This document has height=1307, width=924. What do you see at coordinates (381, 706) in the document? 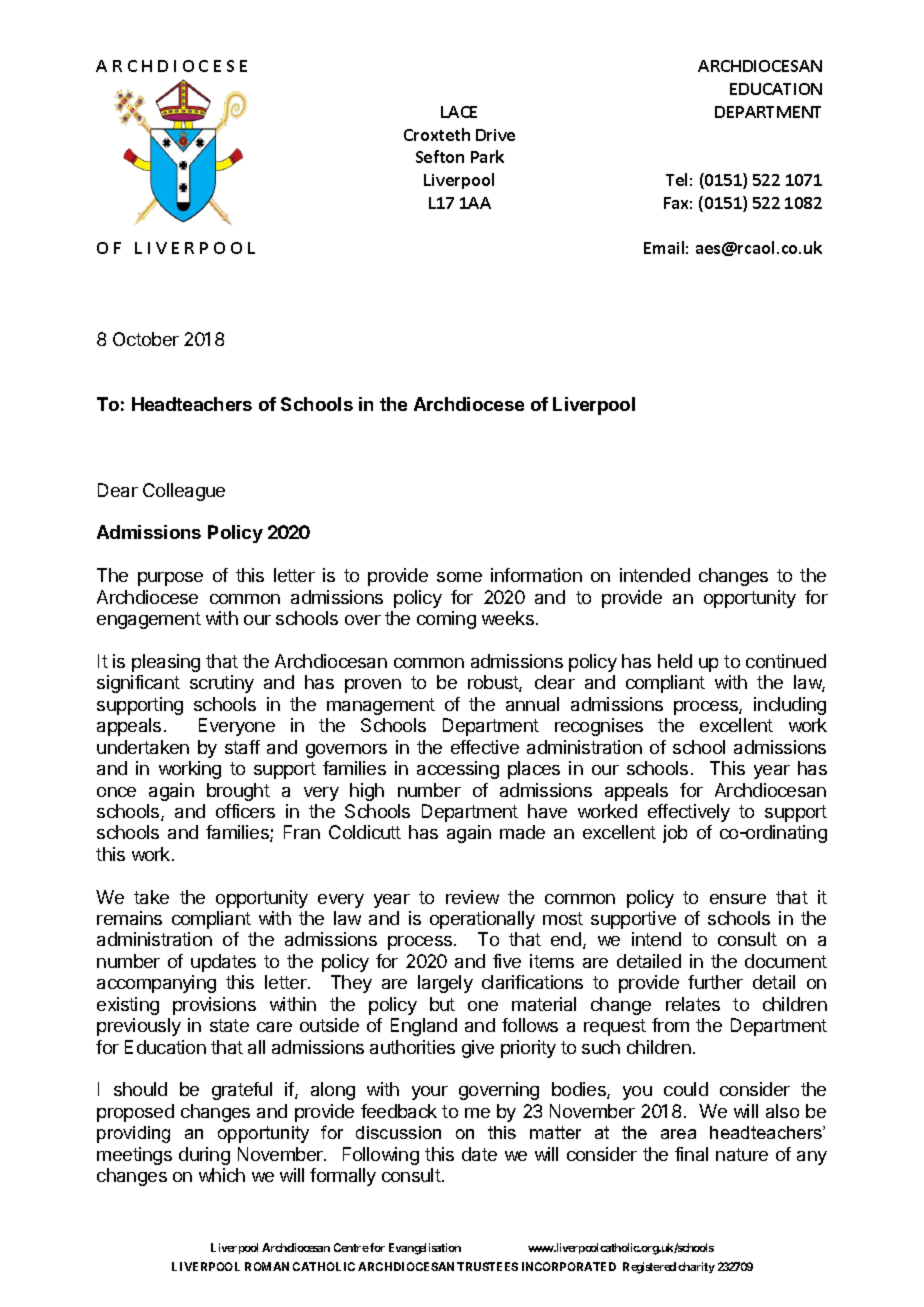
I see `management` at bounding box center [381, 706].
